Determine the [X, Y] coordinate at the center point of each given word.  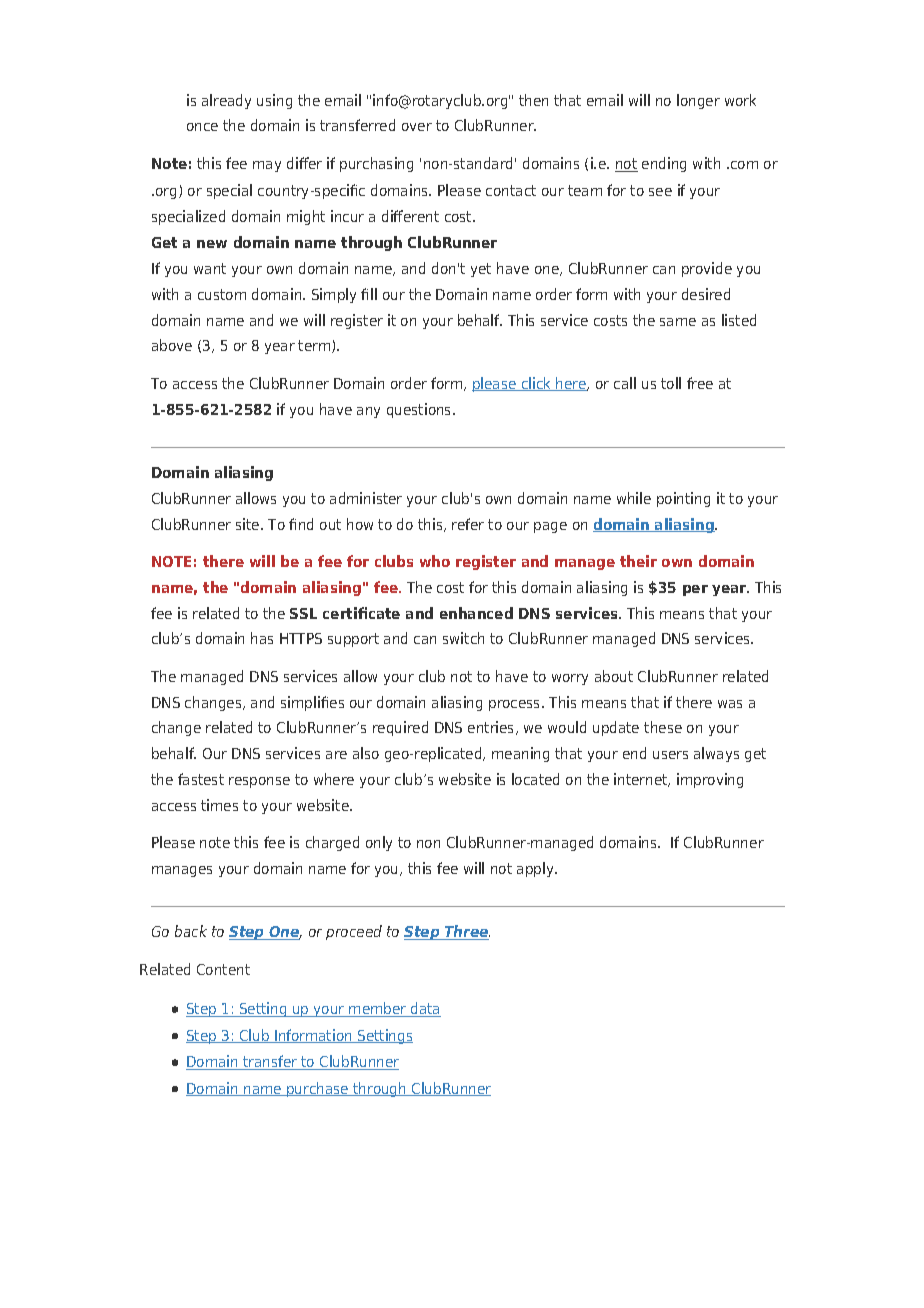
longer [698, 101]
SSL [303, 613]
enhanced [476, 613]
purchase [318, 1089]
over [417, 127]
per [695, 590]
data [425, 1009]
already [226, 101]
